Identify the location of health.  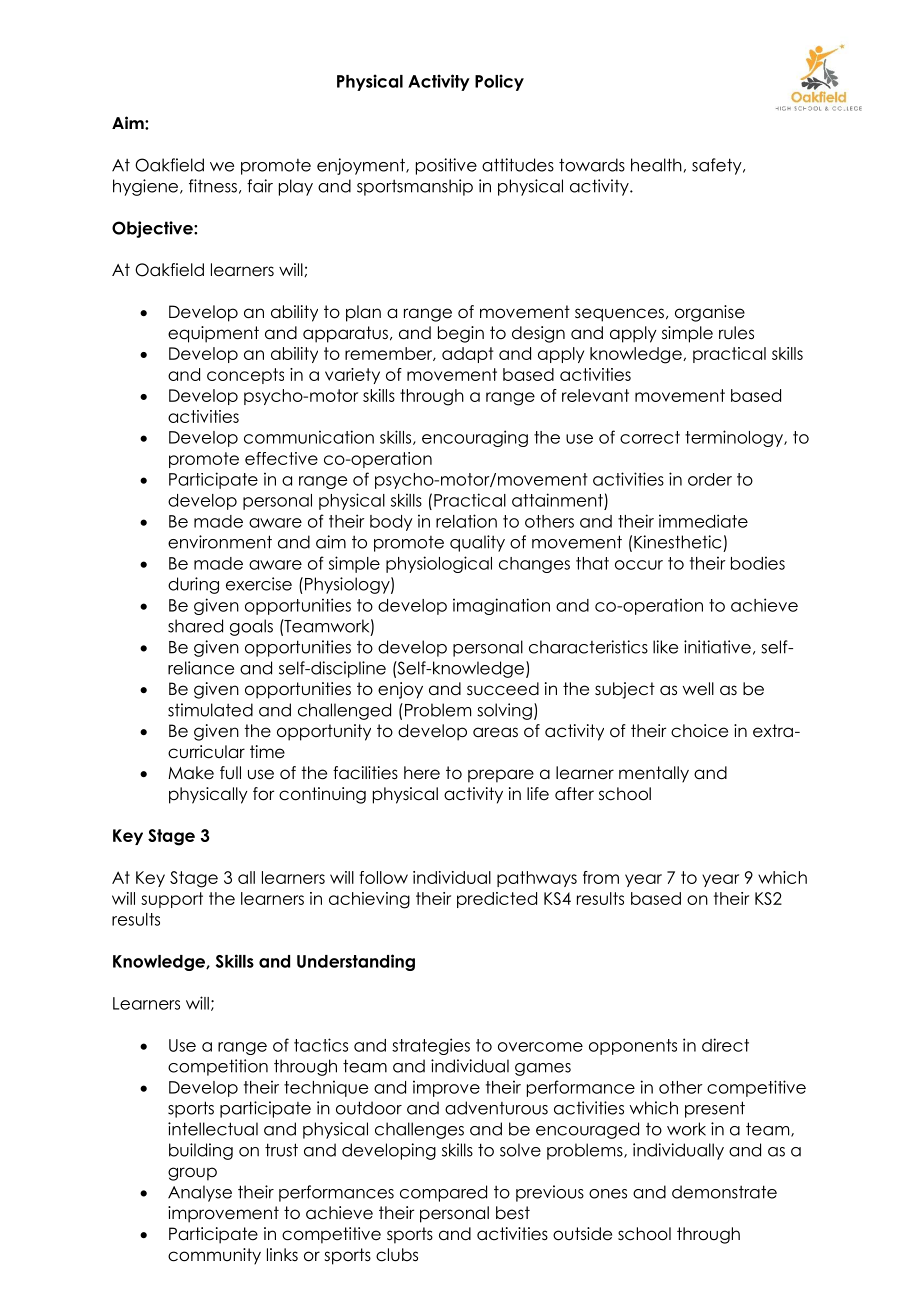
(656, 165).
